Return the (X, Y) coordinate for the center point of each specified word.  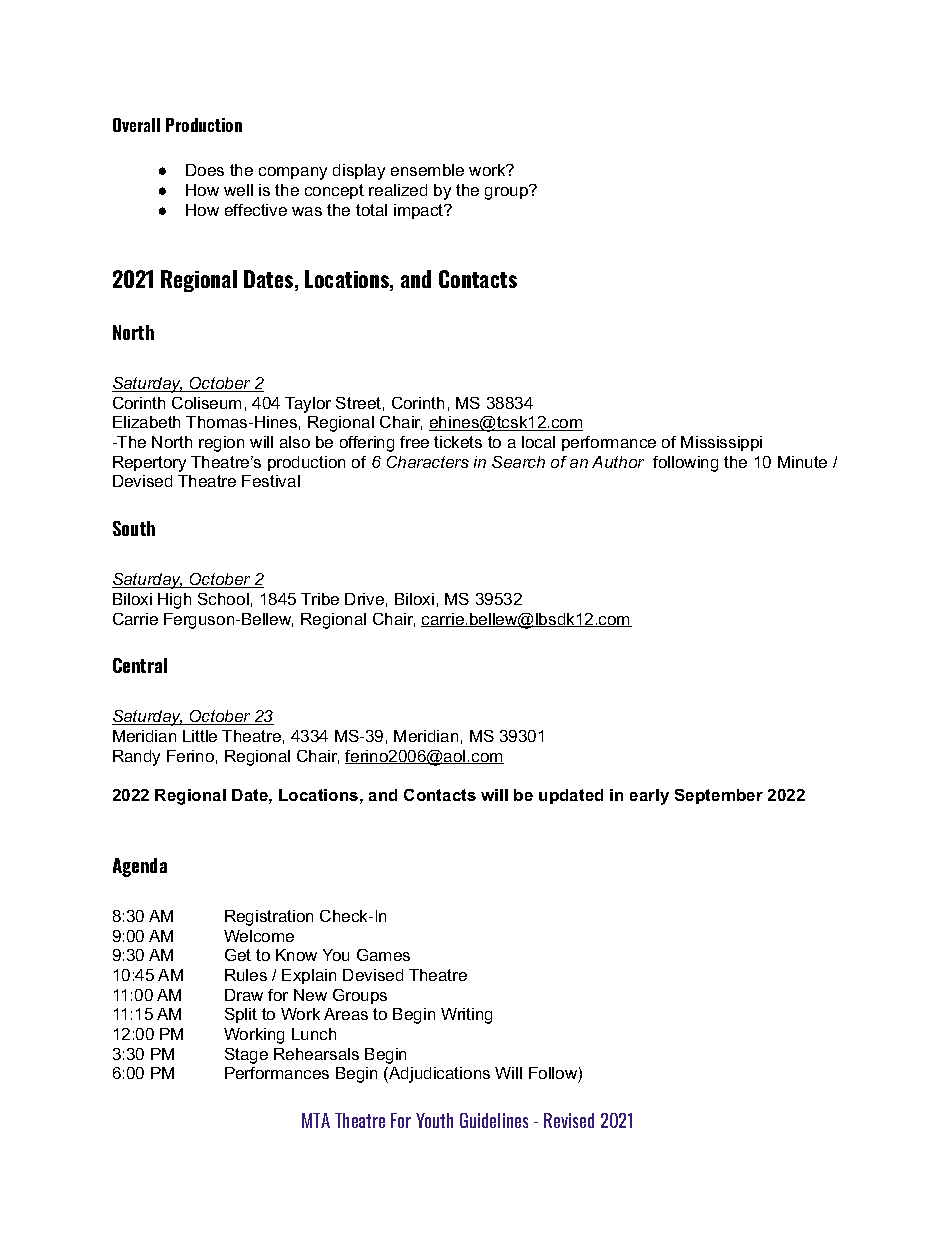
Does (205, 170)
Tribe (320, 599)
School (223, 599)
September (719, 796)
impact (420, 211)
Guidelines (494, 1120)
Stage (246, 1056)
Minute (802, 462)
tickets (458, 442)
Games (383, 955)
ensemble (427, 170)
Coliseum (206, 403)
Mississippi (721, 443)
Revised (569, 1120)
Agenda (140, 867)
